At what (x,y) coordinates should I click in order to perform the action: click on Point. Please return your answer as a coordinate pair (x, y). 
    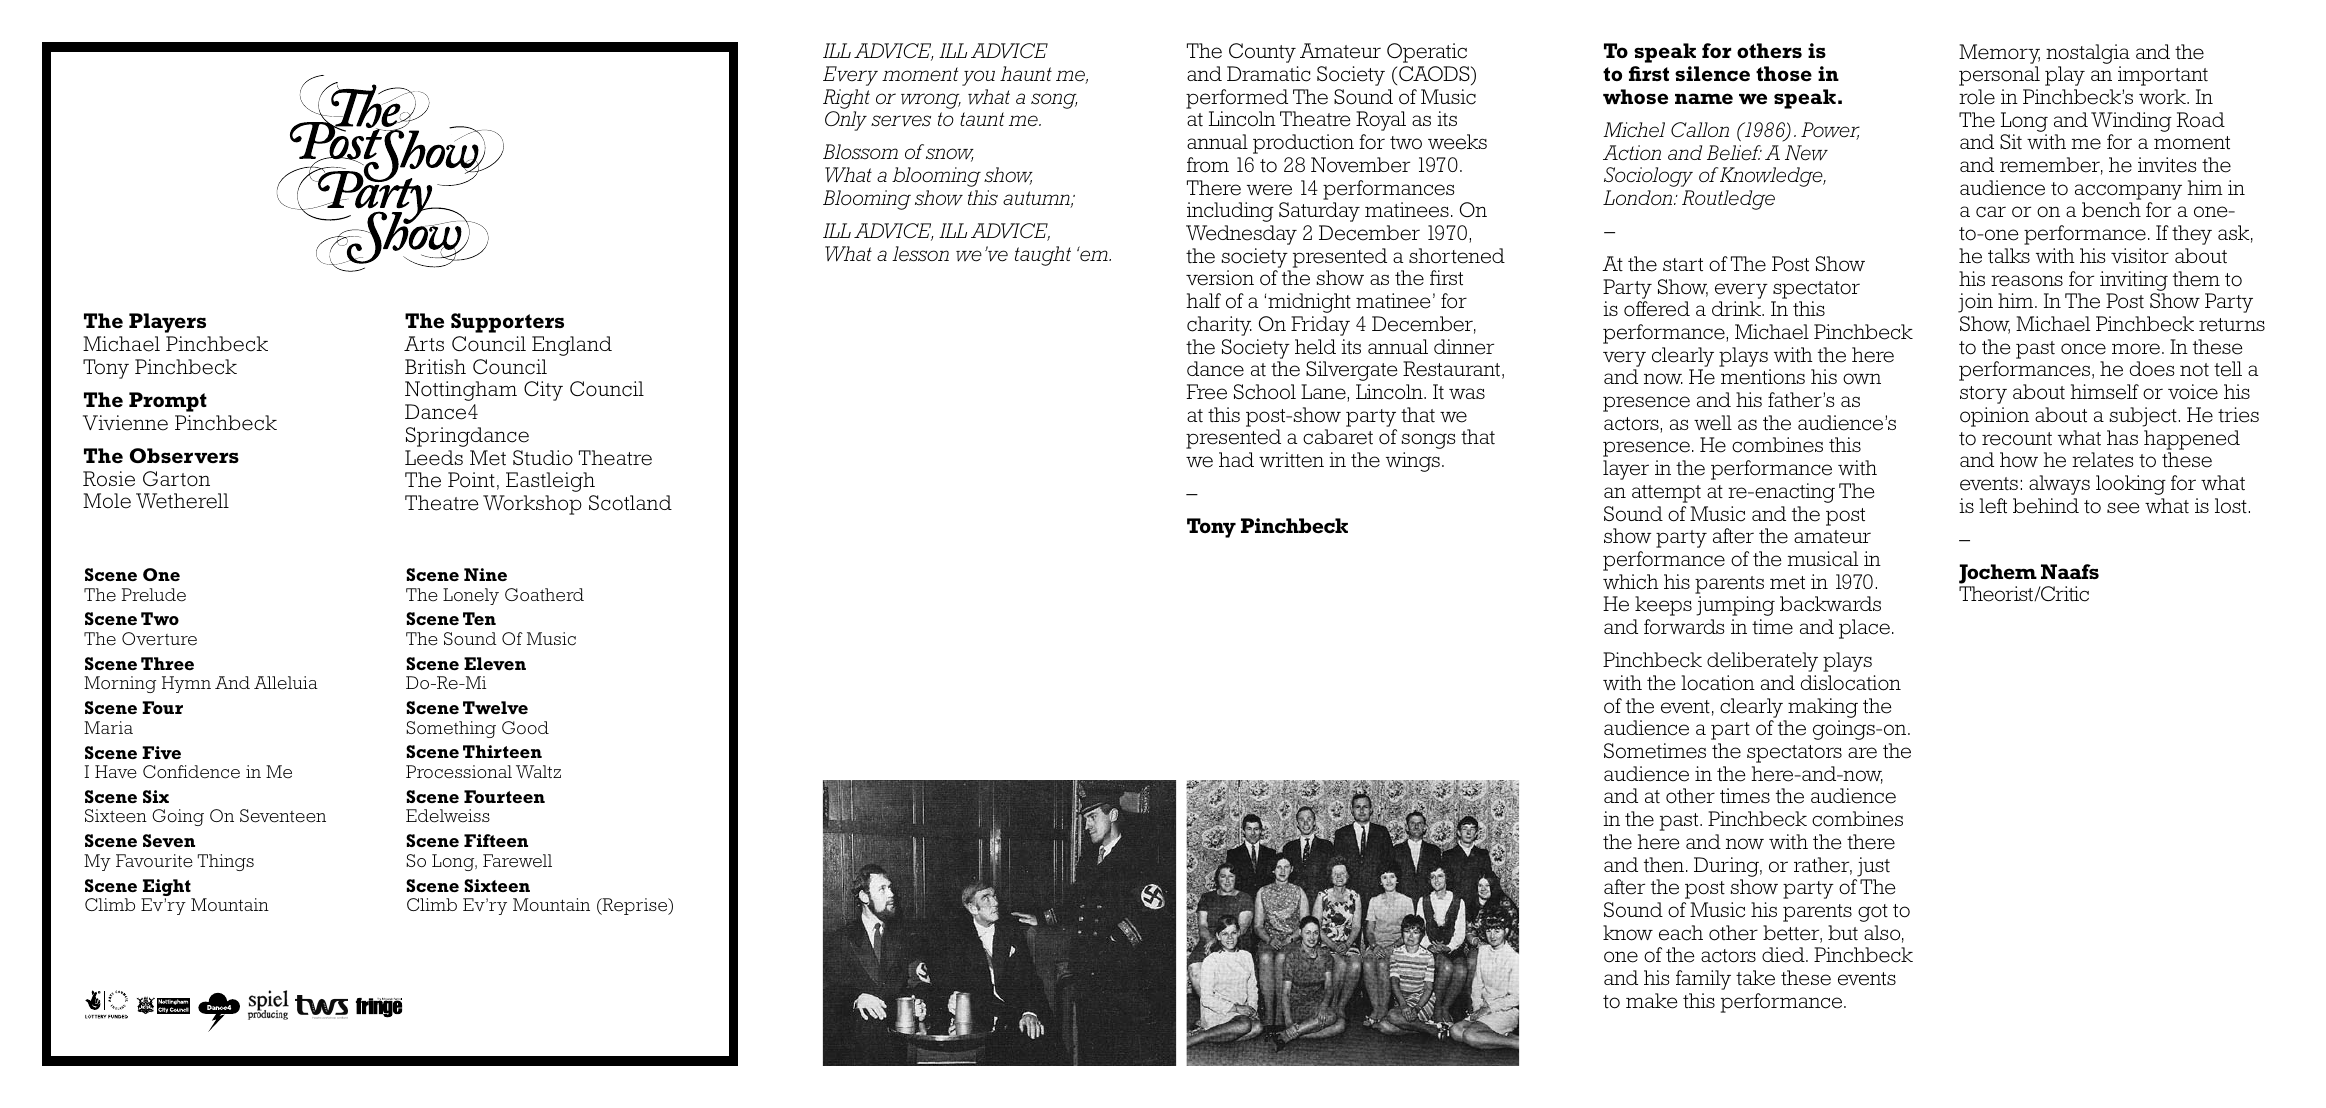
    Looking at the image, I should click on (471, 480).
